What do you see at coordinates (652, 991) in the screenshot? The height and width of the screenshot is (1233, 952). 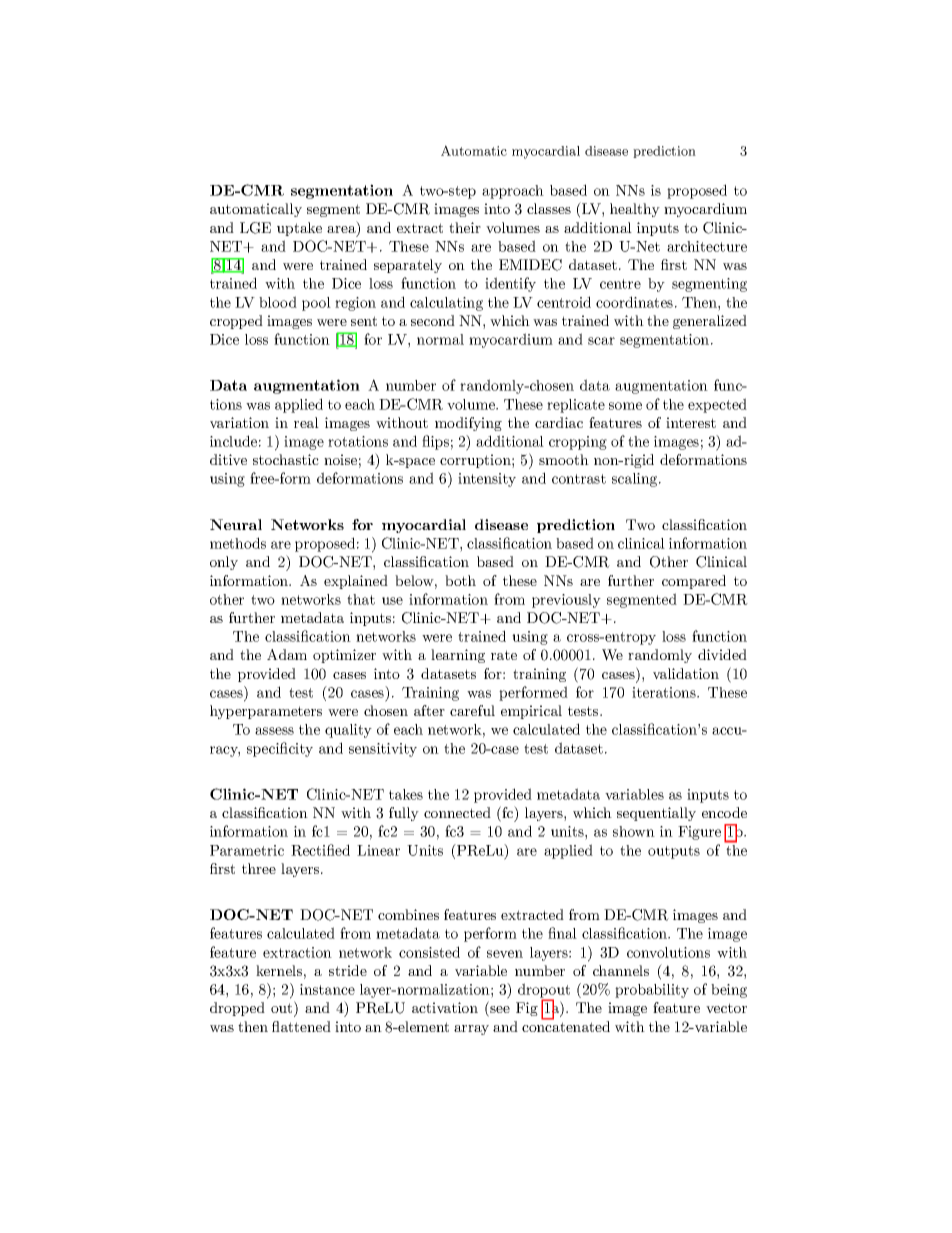 I see `probability` at bounding box center [652, 991].
